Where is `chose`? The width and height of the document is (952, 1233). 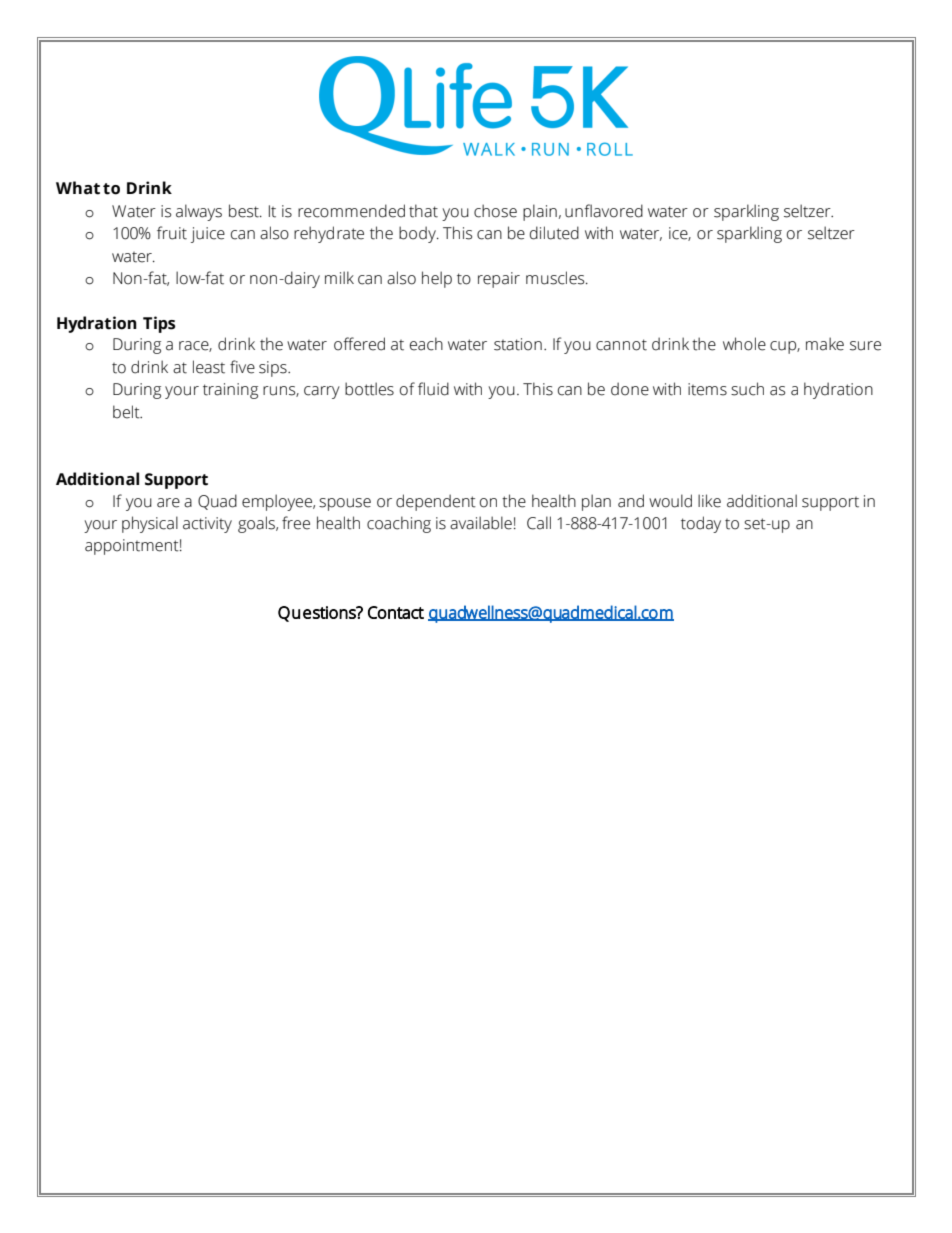 chose is located at coordinates (495, 211).
